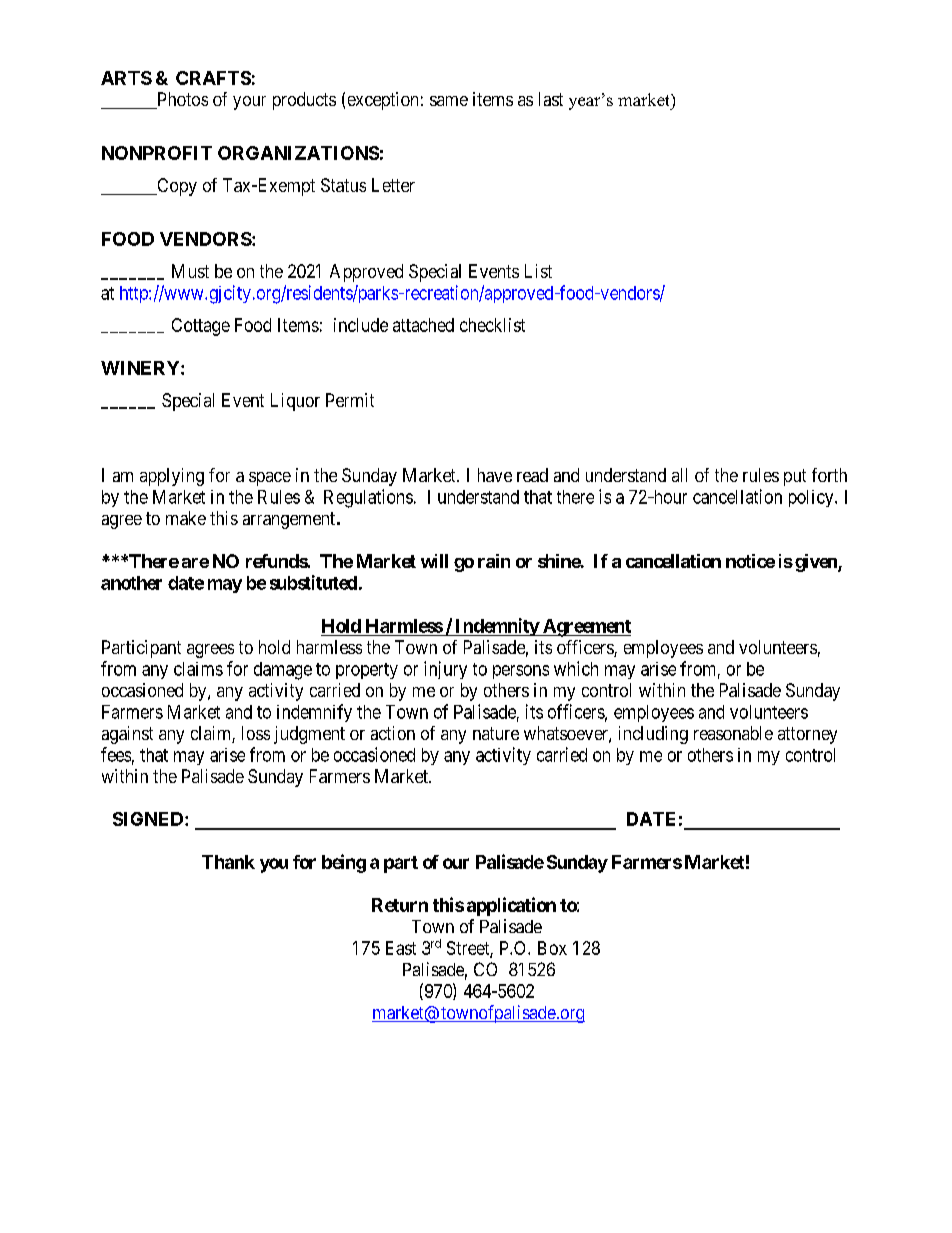  What do you see at coordinates (795, 477) in the image?
I see `put` at bounding box center [795, 477].
